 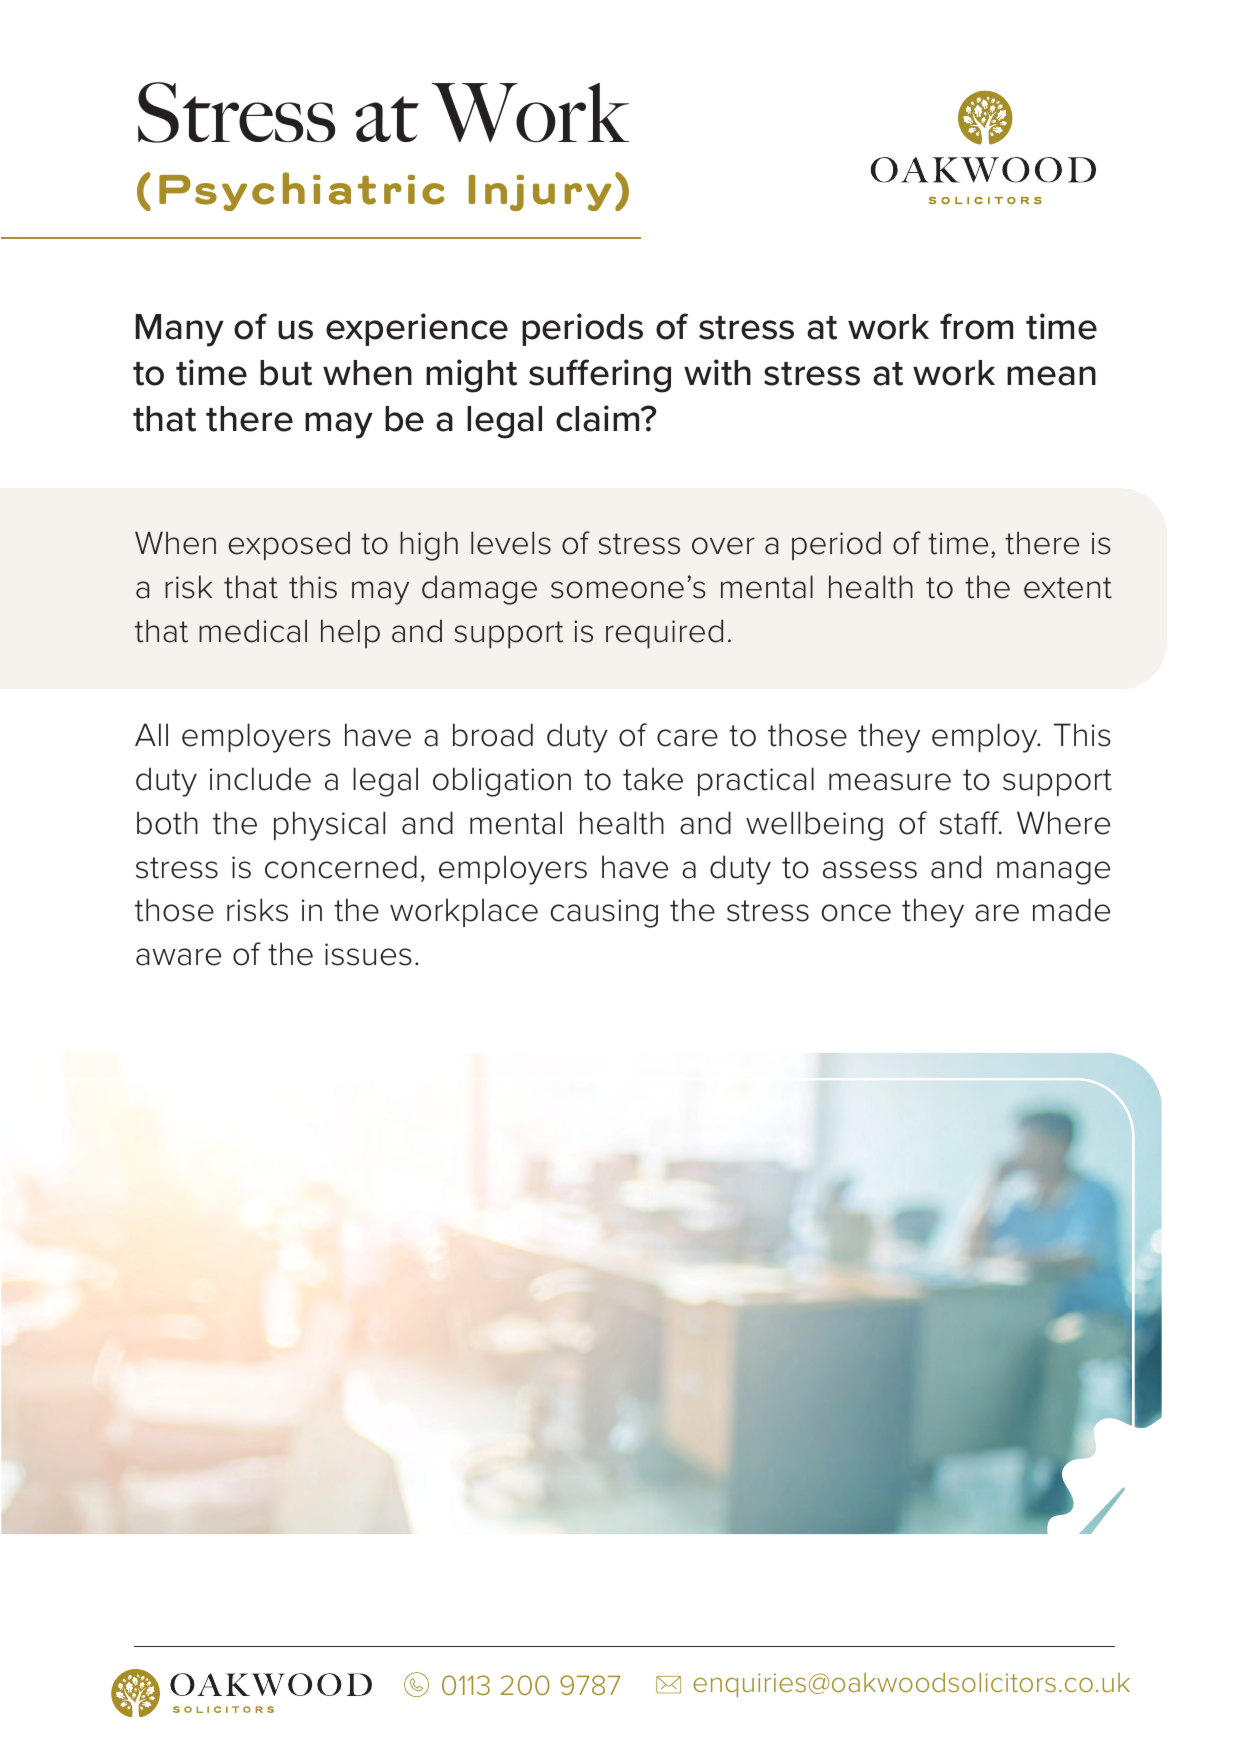 What do you see at coordinates (540, 193) in the screenshot?
I see `Injury` at bounding box center [540, 193].
